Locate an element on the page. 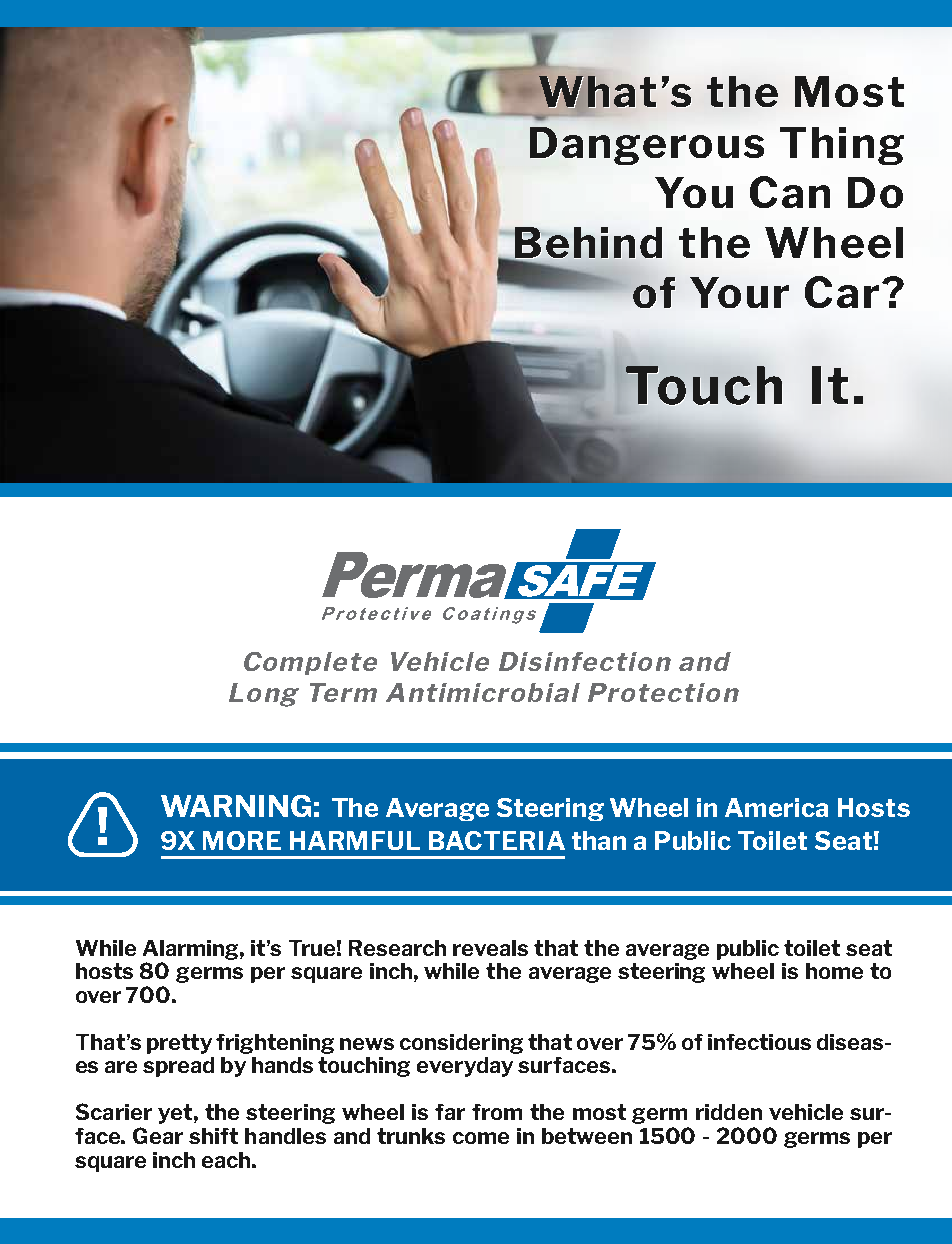 The width and height of the image is (952, 1244). shift is located at coordinates (213, 1136).
